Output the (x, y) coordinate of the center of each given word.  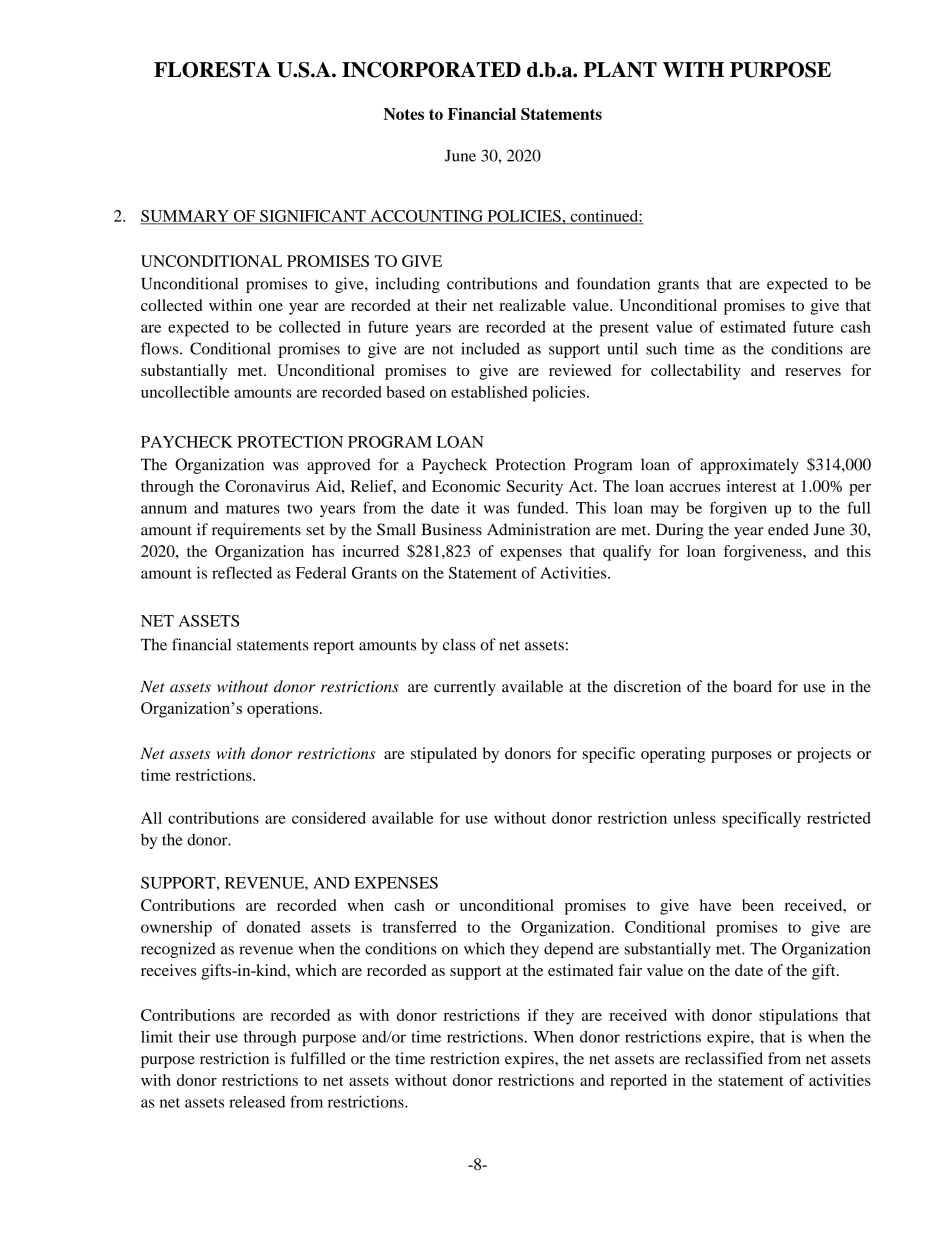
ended (788, 529)
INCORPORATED (431, 70)
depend (569, 950)
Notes (404, 114)
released (257, 1102)
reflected (242, 572)
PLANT (620, 69)
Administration (538, 529)
